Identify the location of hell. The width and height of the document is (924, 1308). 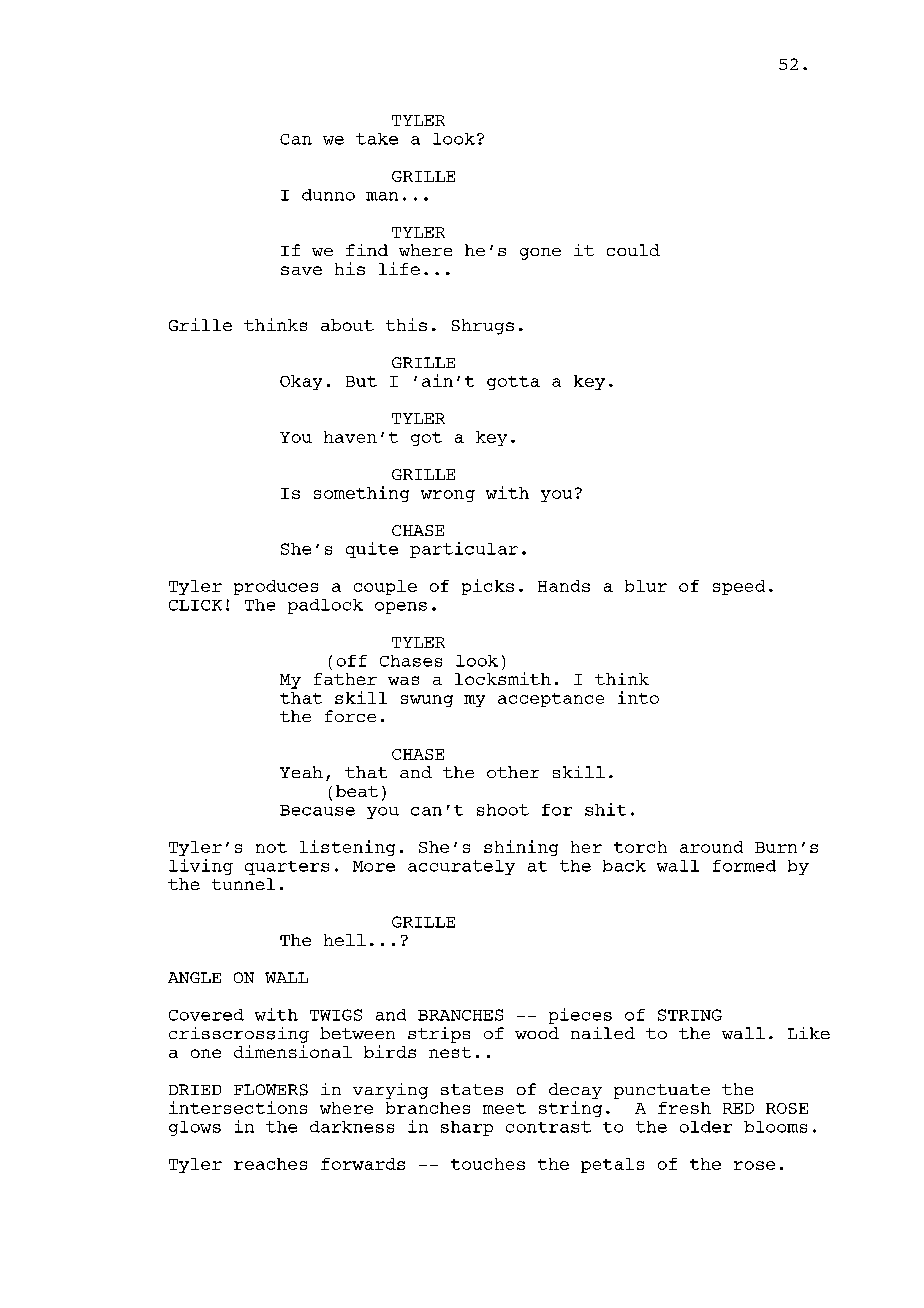
(345, 940).
